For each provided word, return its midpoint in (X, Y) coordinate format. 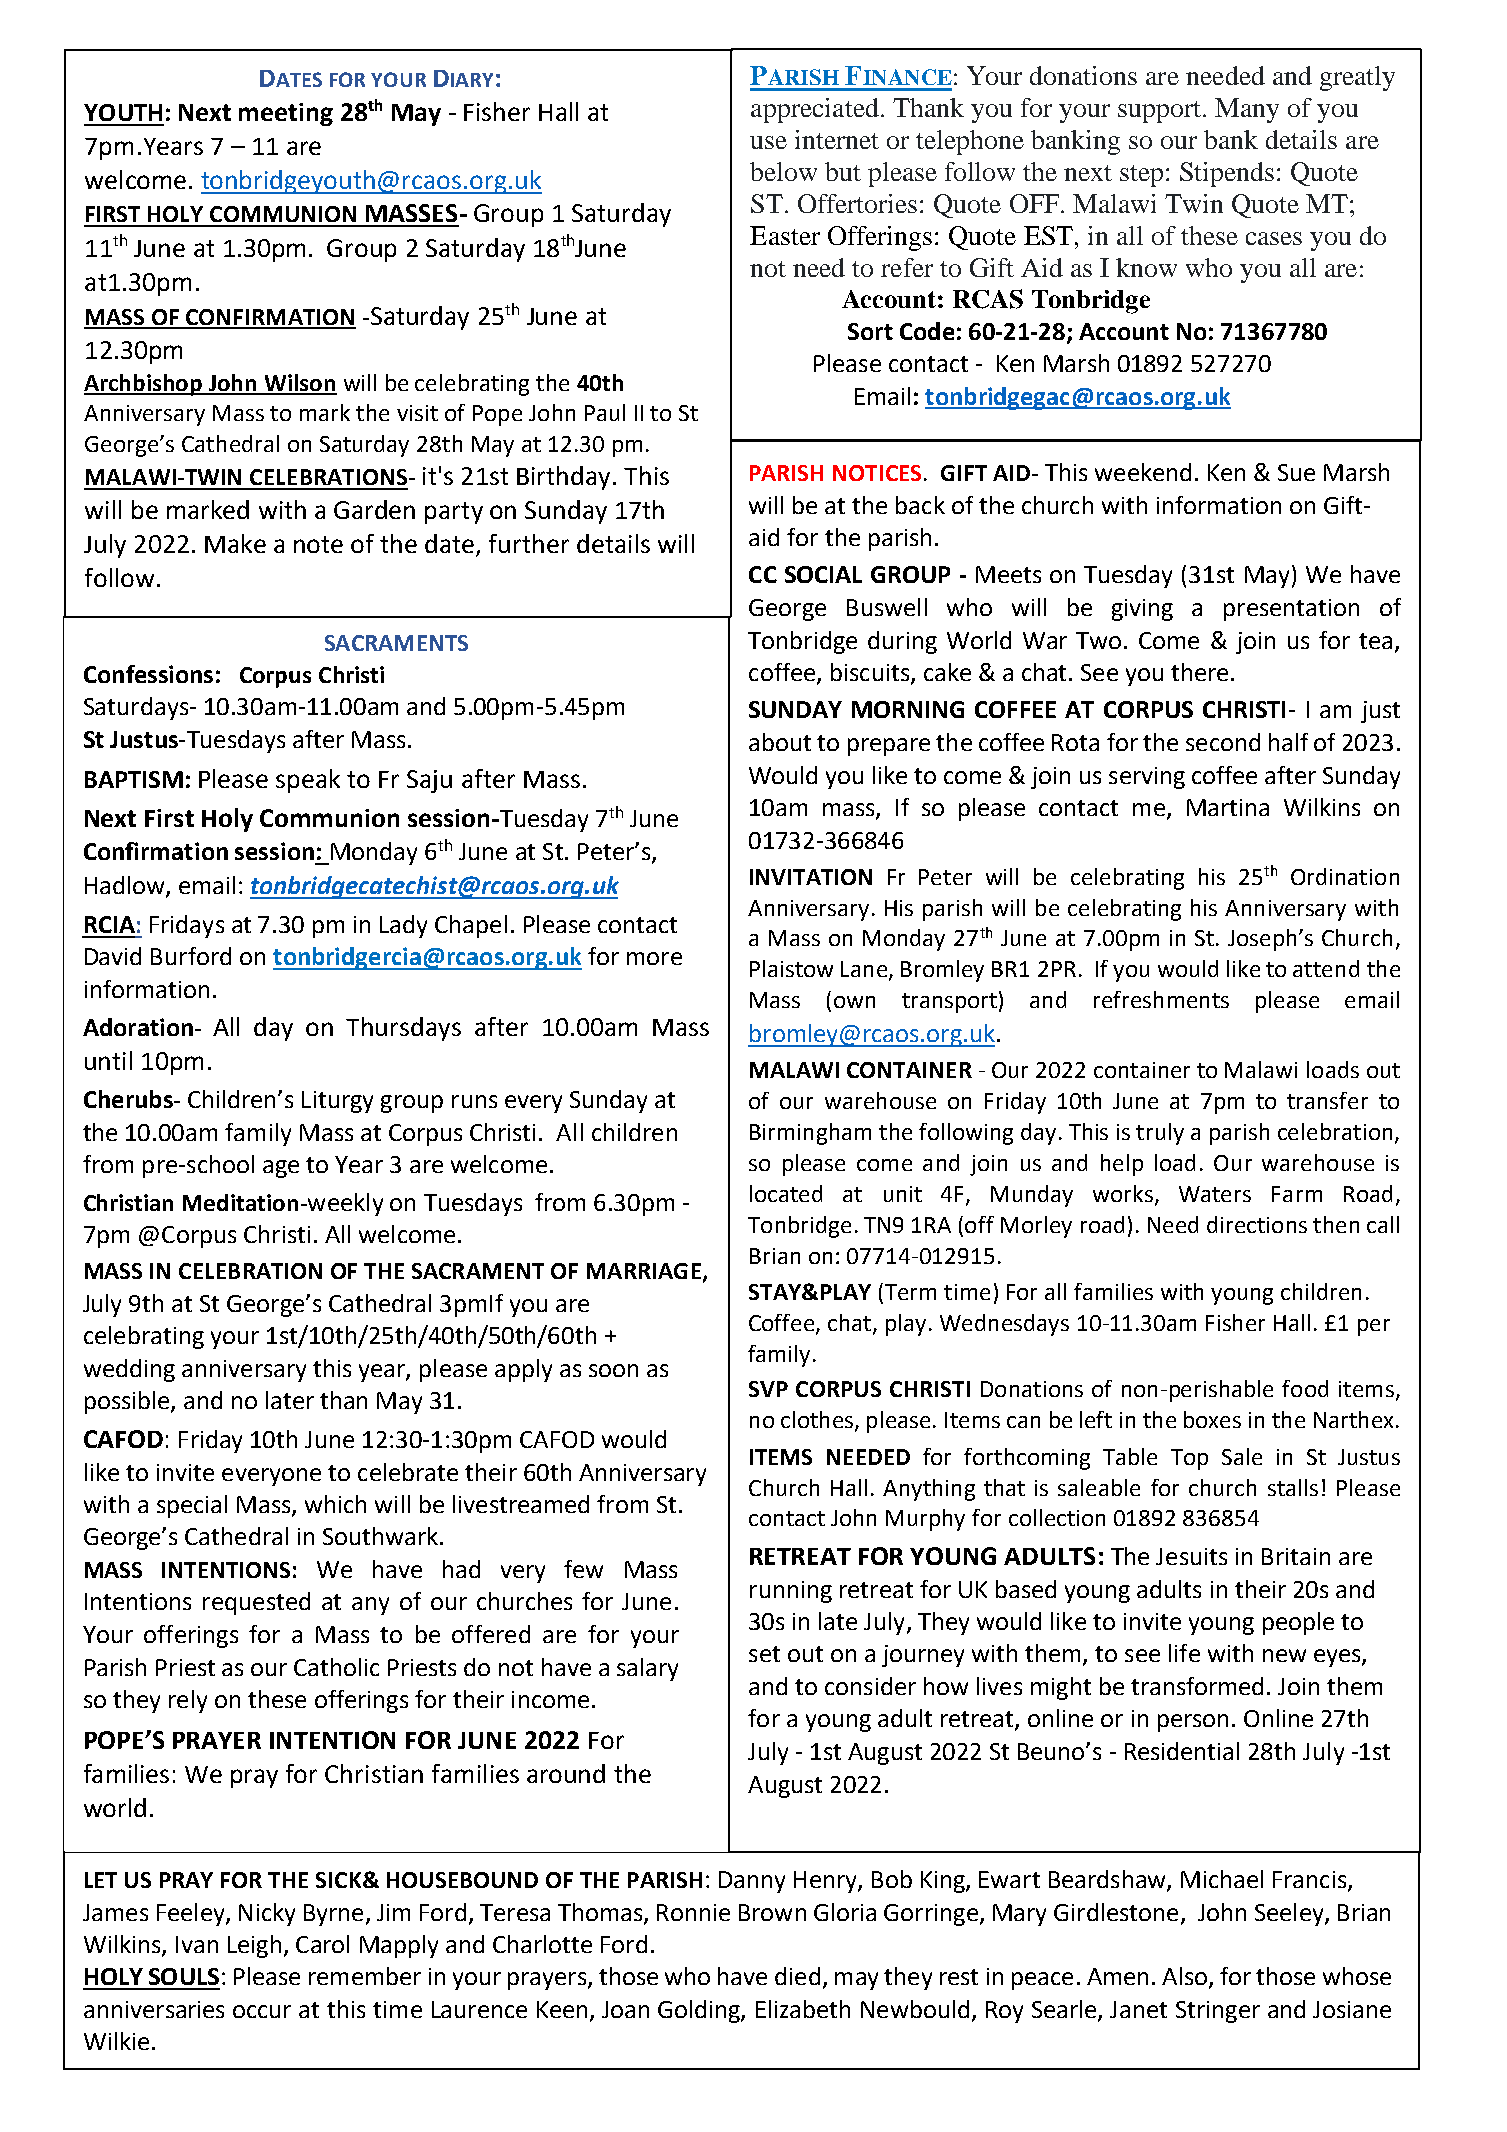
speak (308, 781)
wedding (129, 1370)
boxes (1212, 1419)
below (783, 171)
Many (1247, 110)
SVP (768, 1389)
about (780, 742)
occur (262, 2011)
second (1223, 742)
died (797, 1976)
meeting (286, 114)
